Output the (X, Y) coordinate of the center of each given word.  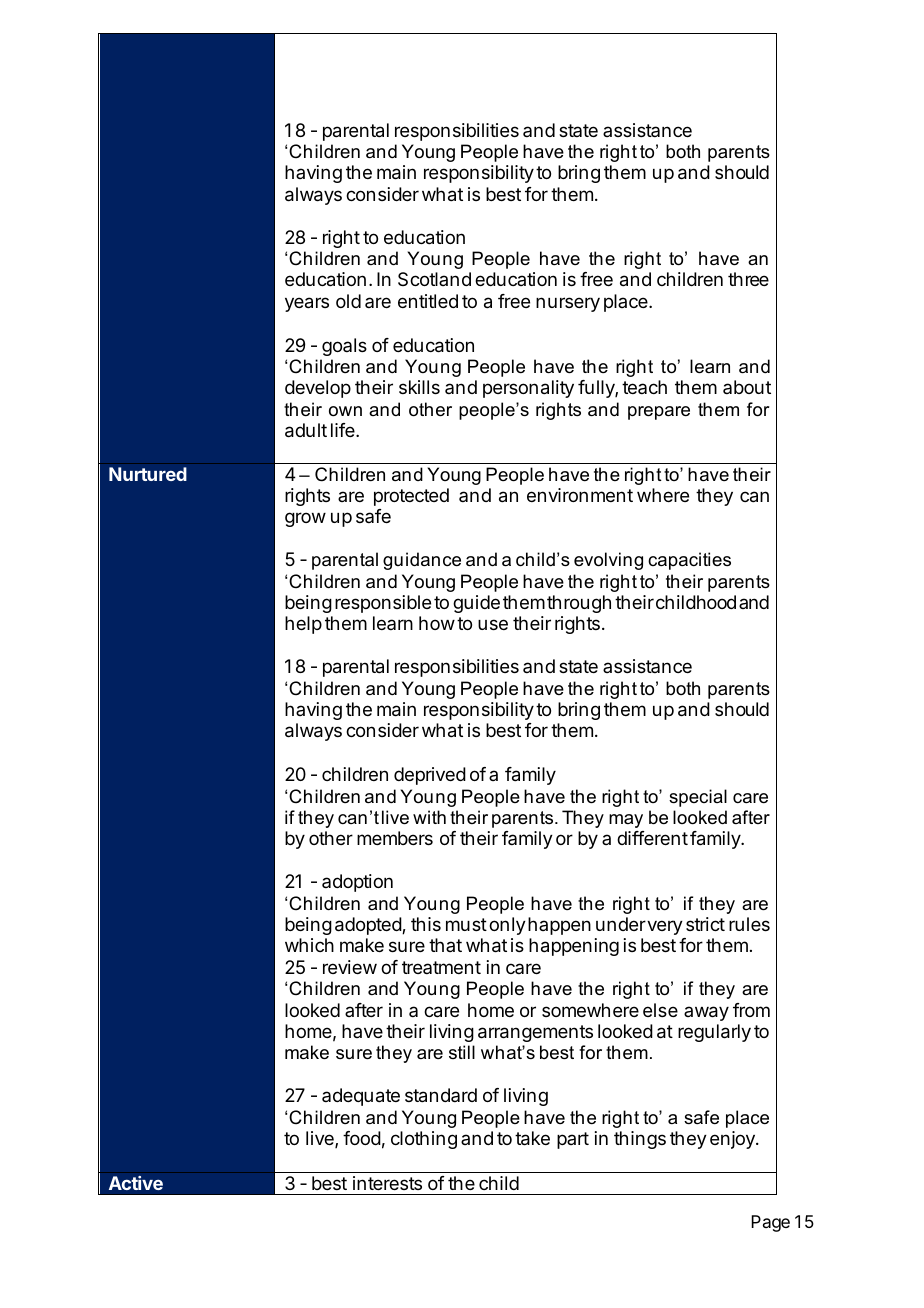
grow (305, 519)
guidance (422, 561)
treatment (441, 967)
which (309, 945)
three (748, 279)
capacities (689, 561)
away (706, 1013)
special (698, 798)
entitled (428, 301)
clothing (424, 1140)
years (307, 304)
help (303, 625)
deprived (430, 776)
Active (135, 1183)
